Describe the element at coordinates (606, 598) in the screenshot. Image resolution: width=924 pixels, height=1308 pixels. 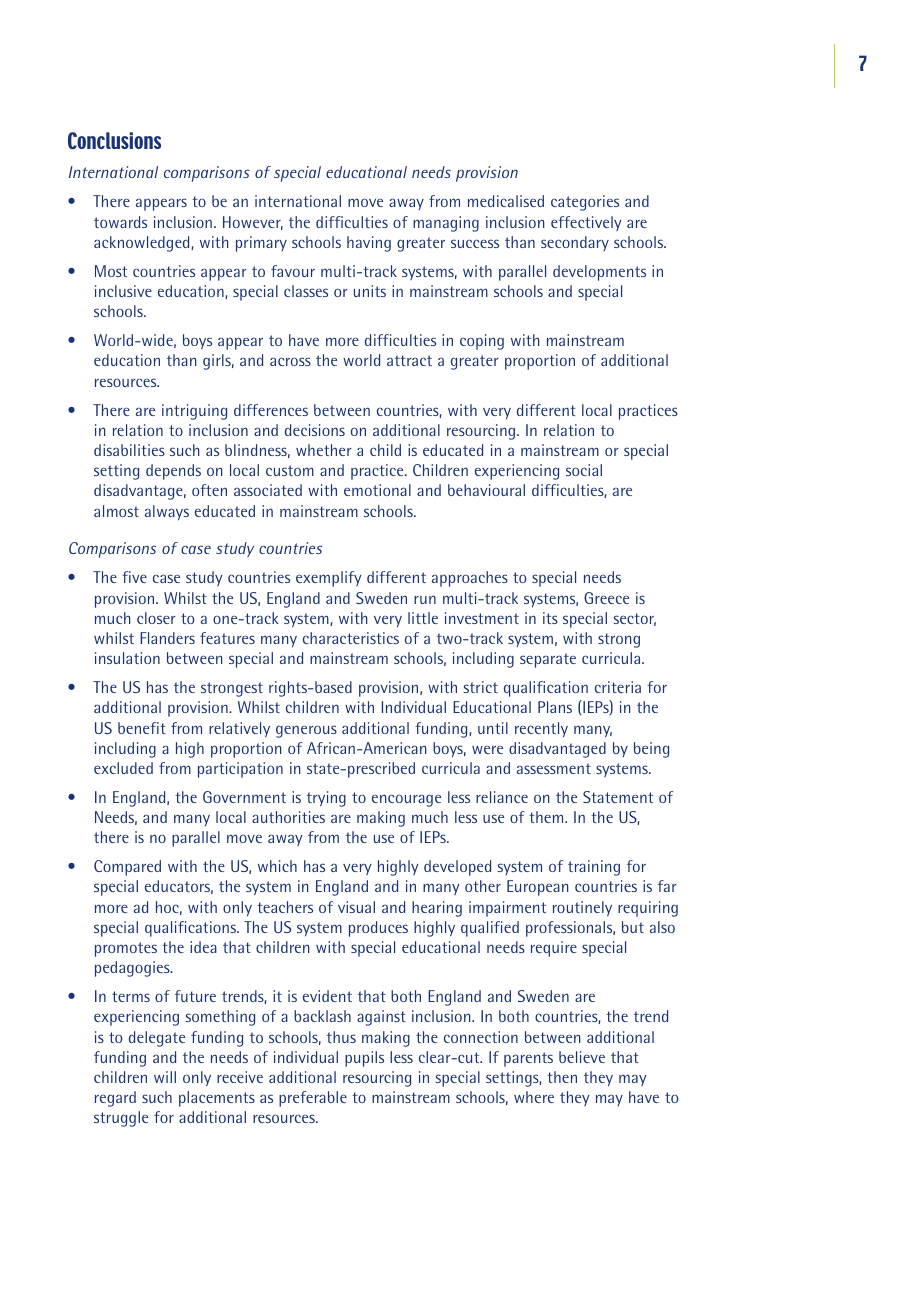
I see `Greece` at that location.
